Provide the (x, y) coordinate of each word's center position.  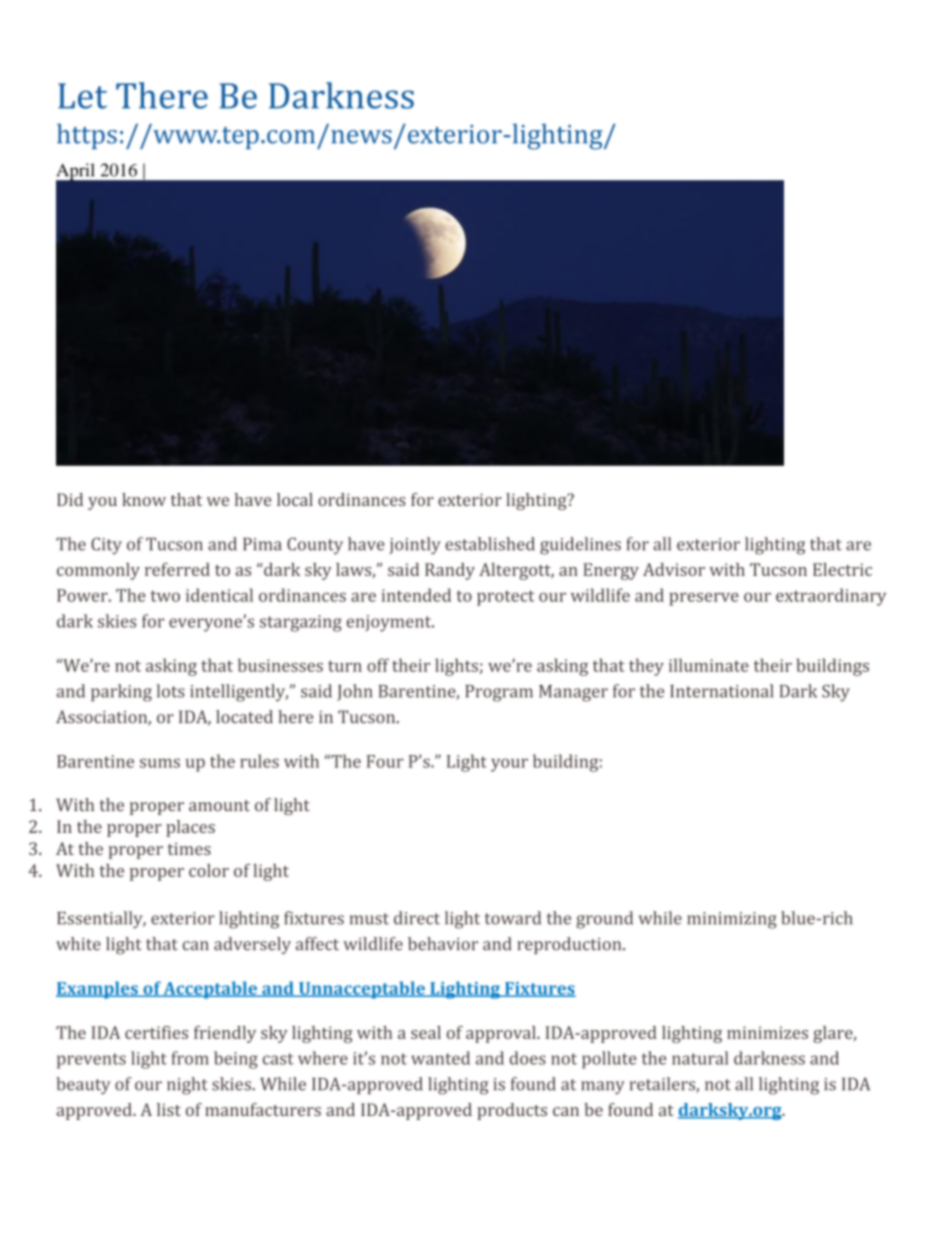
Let (82, 96)
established (490, 544)
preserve (704, 599)
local (295, 499)
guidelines (580, 546)
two (165, 596)
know (144, 499)
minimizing (732, 920)
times (189, 848)
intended (416, 595)
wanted (440, 1058)
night (187, 1086)
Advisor (674, 569)
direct (417, 918)
